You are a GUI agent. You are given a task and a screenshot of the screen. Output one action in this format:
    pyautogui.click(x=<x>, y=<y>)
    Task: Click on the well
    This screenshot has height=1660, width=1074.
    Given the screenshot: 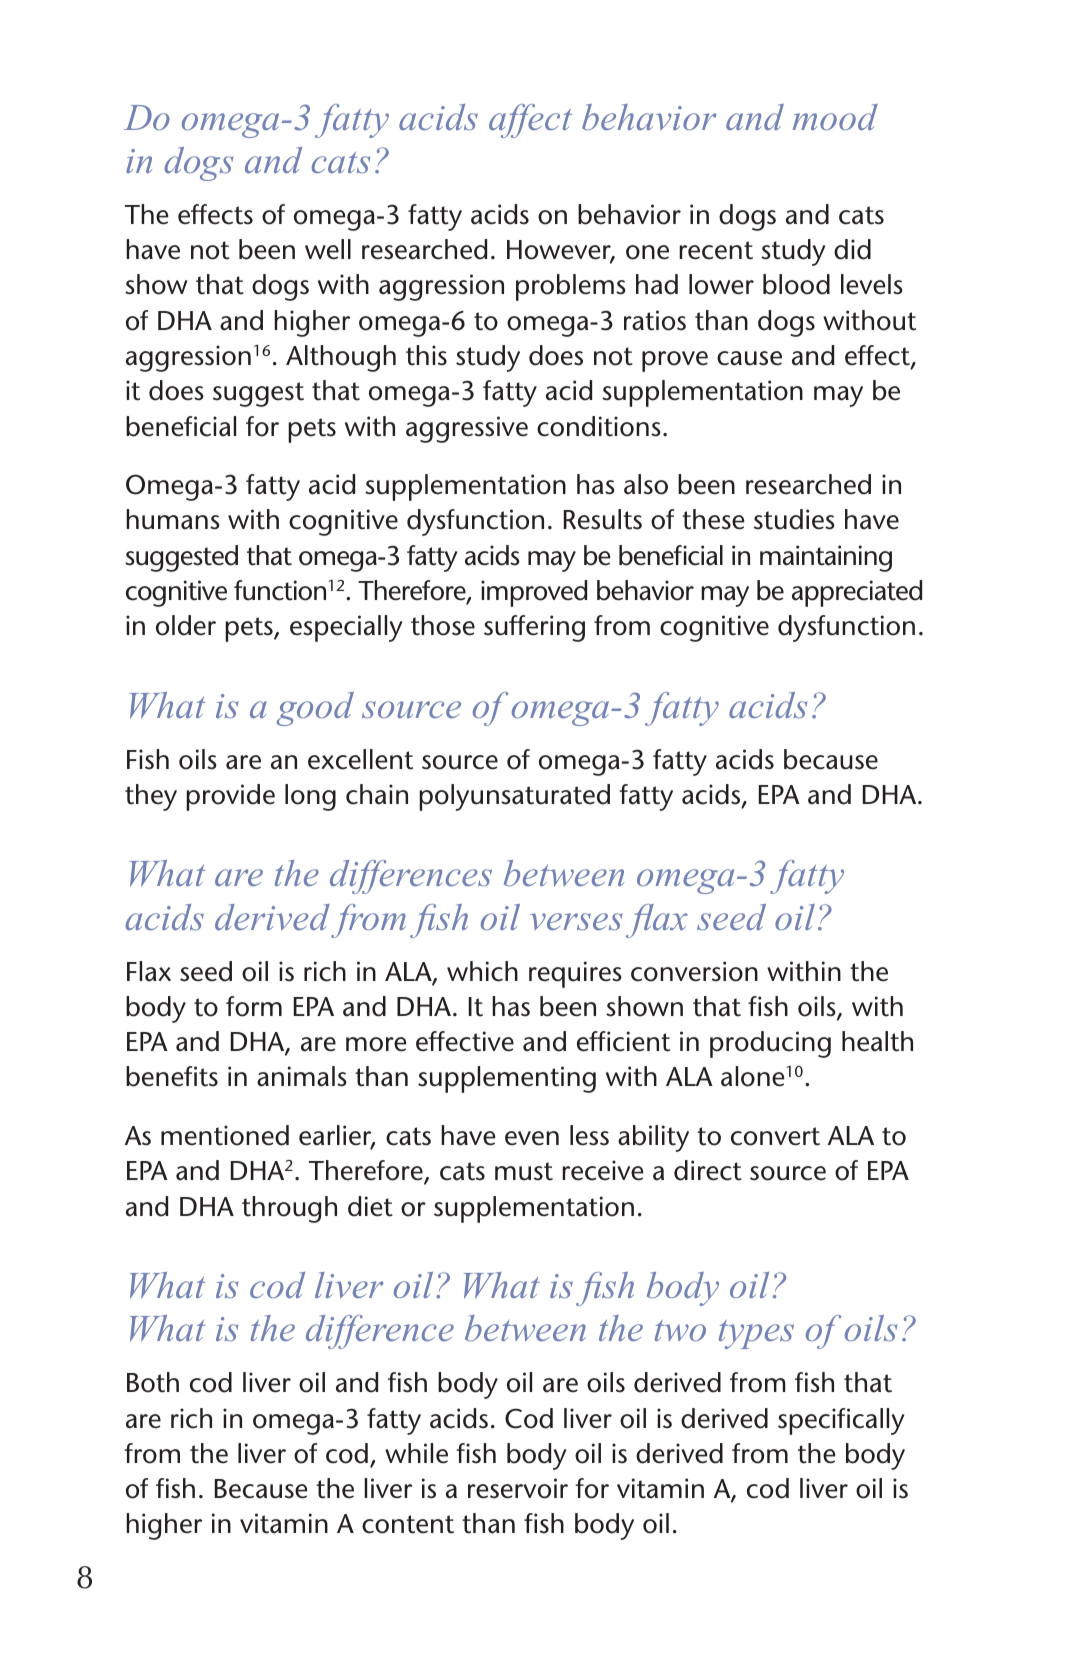 What is the action you would take?
    pyautogui.click(x=328, y=249)
